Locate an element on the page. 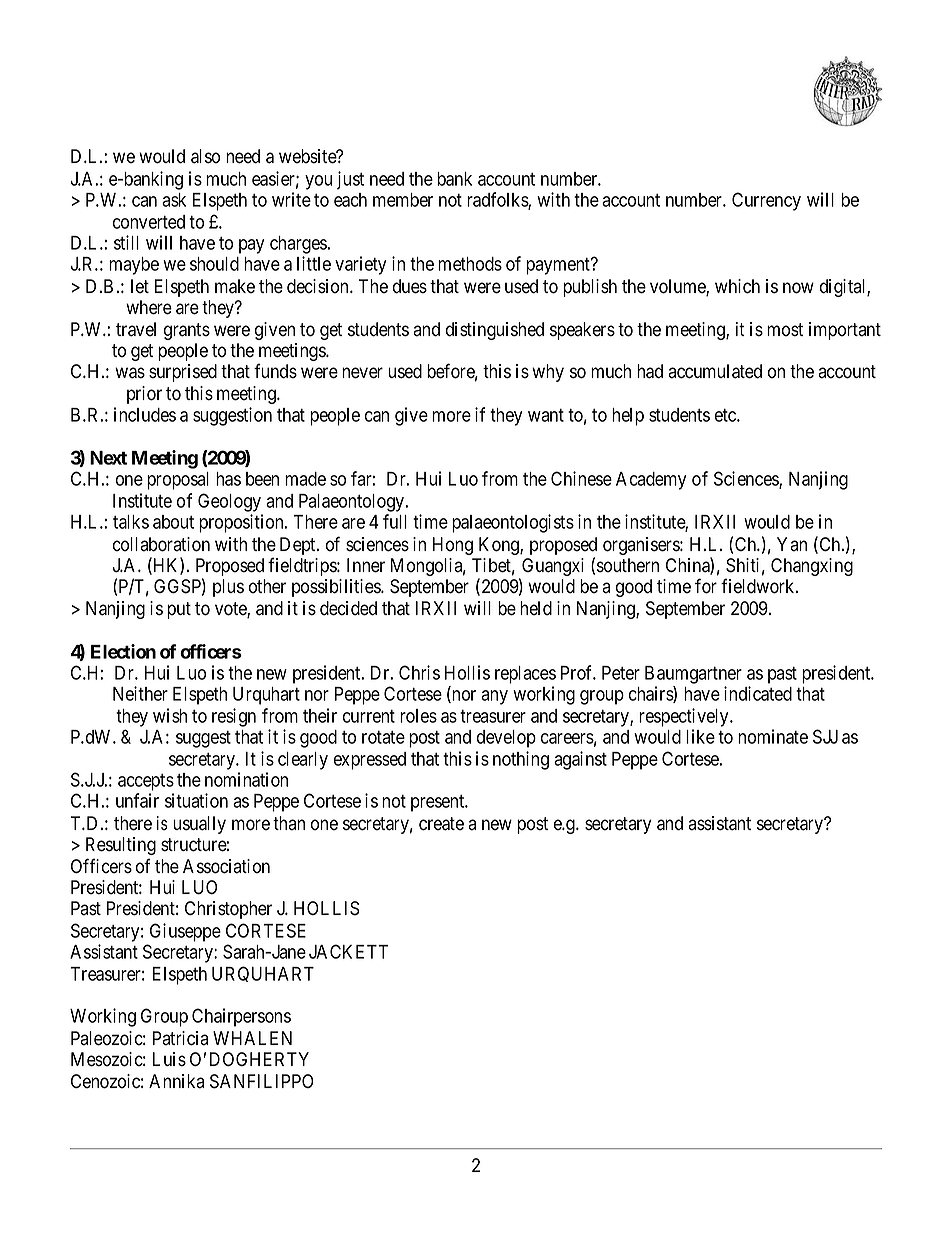 The width and height of the image is (952, 1233). Luis is located at coordinates (169, 1059).
